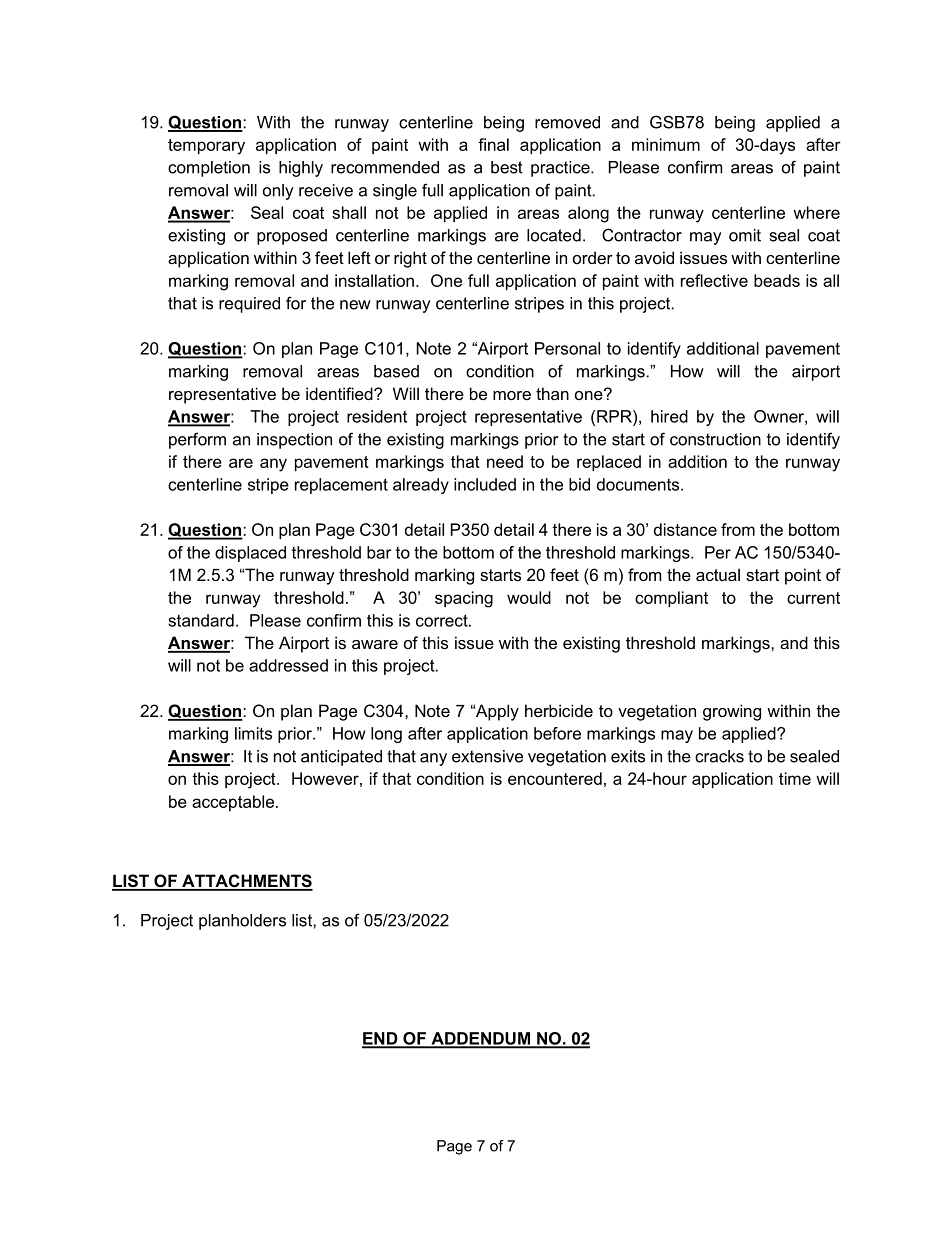  Describe the element at coordinates (487, 756) in the document. I see `extensive` at that location.
